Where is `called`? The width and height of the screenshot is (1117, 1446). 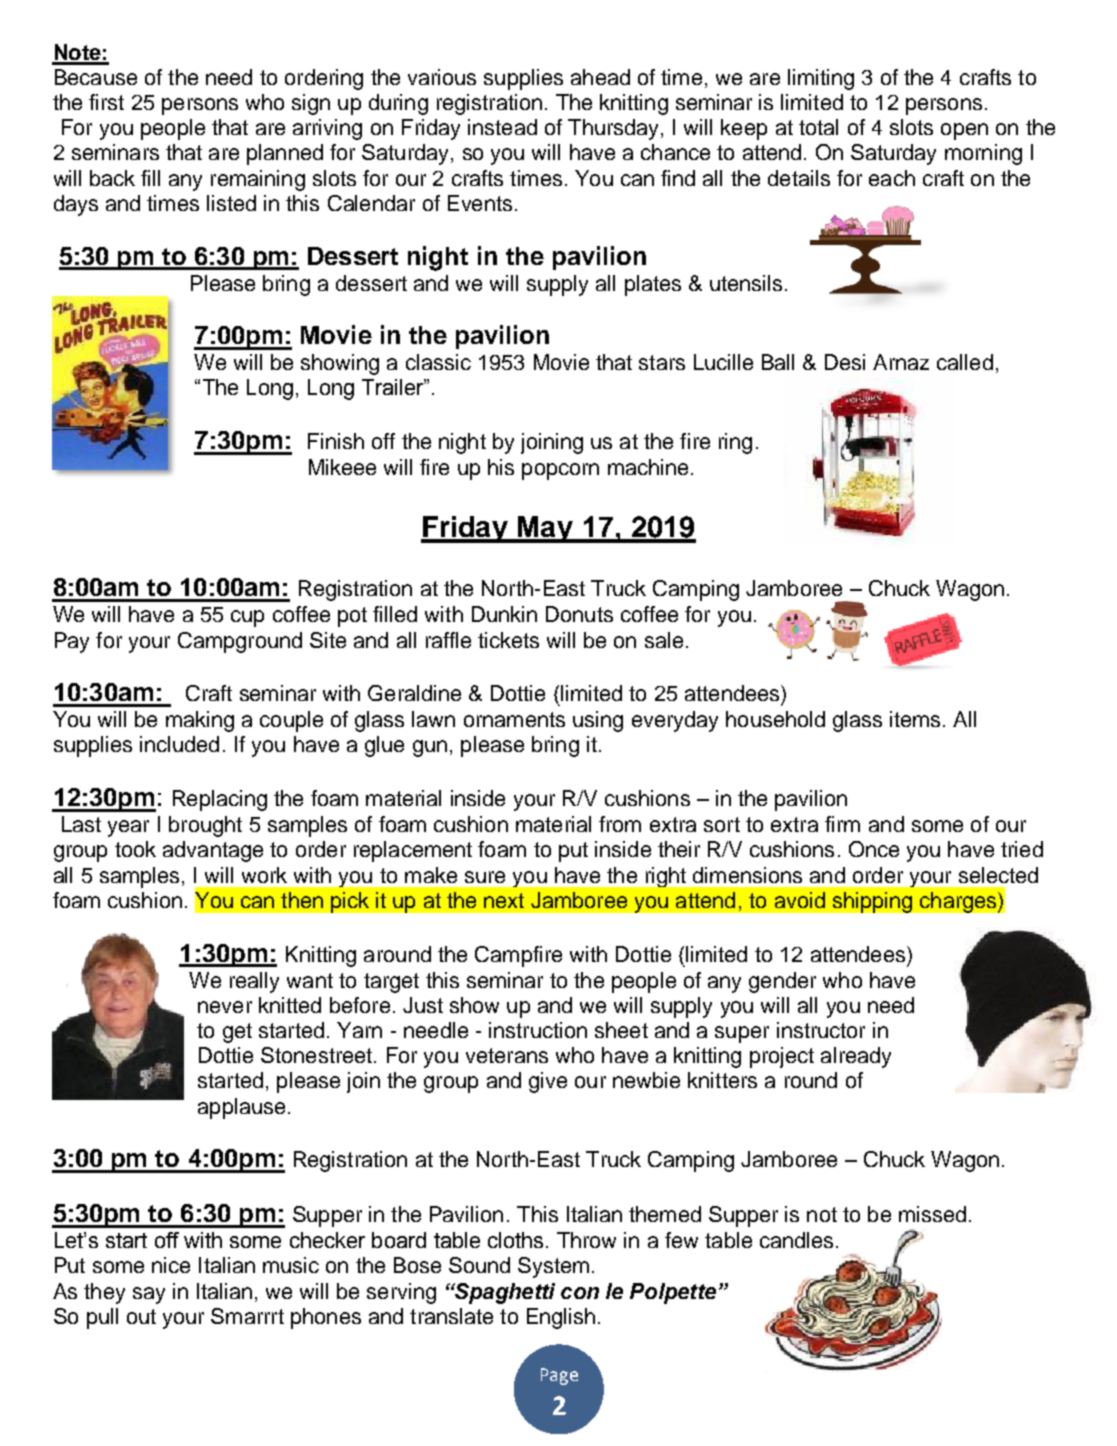 called is located at coordinates (965, 362).
